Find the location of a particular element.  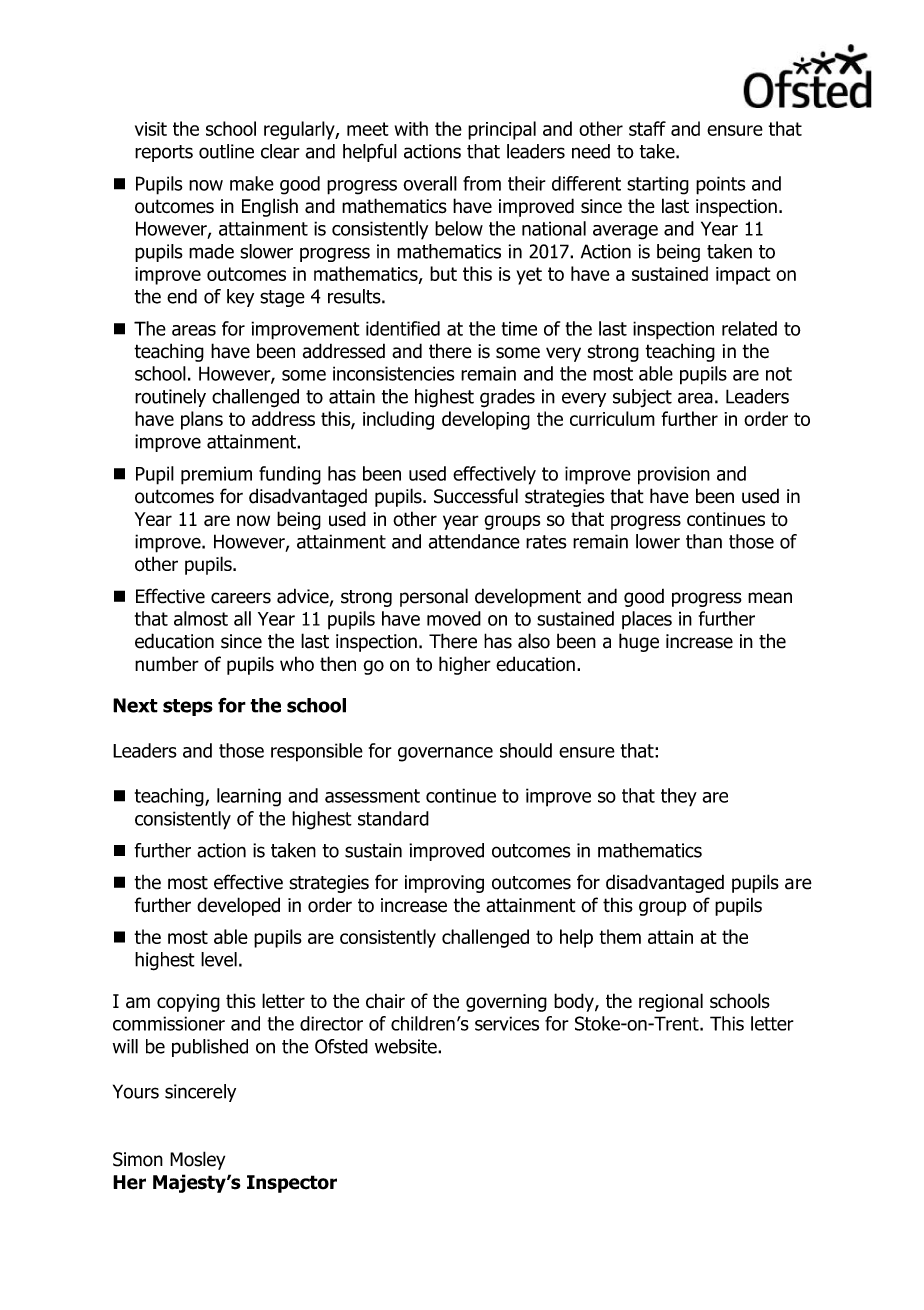

points is located at coordinates (721, 185).
